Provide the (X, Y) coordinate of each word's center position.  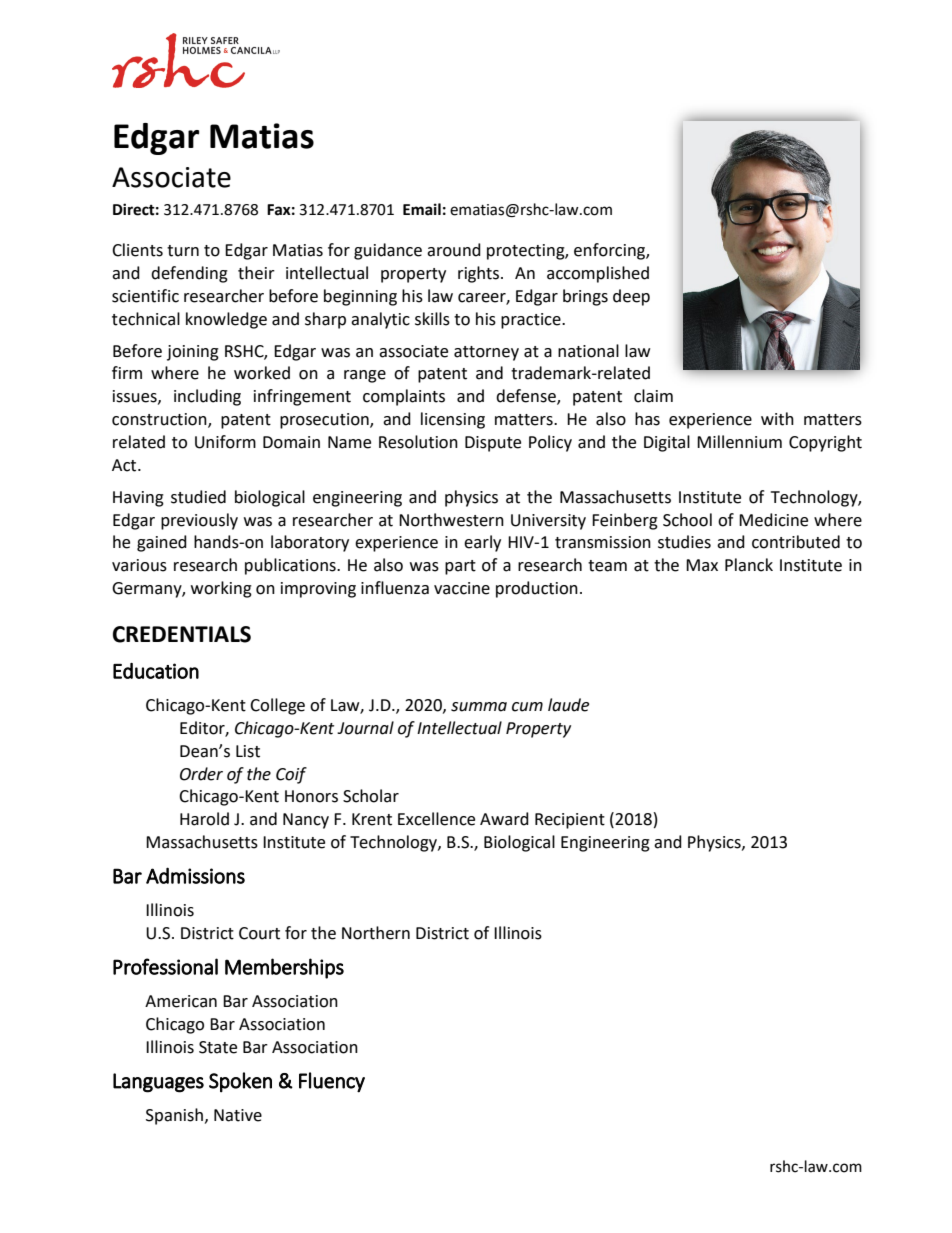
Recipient (570, 821)
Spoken (240, 1082)
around (454, 250)
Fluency (332, 1082)
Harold (204, 819)
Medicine (773, 520)
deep (631, 297)
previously (199, 521)
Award (504, 819)
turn (183, 251)
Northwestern (451, 520)
